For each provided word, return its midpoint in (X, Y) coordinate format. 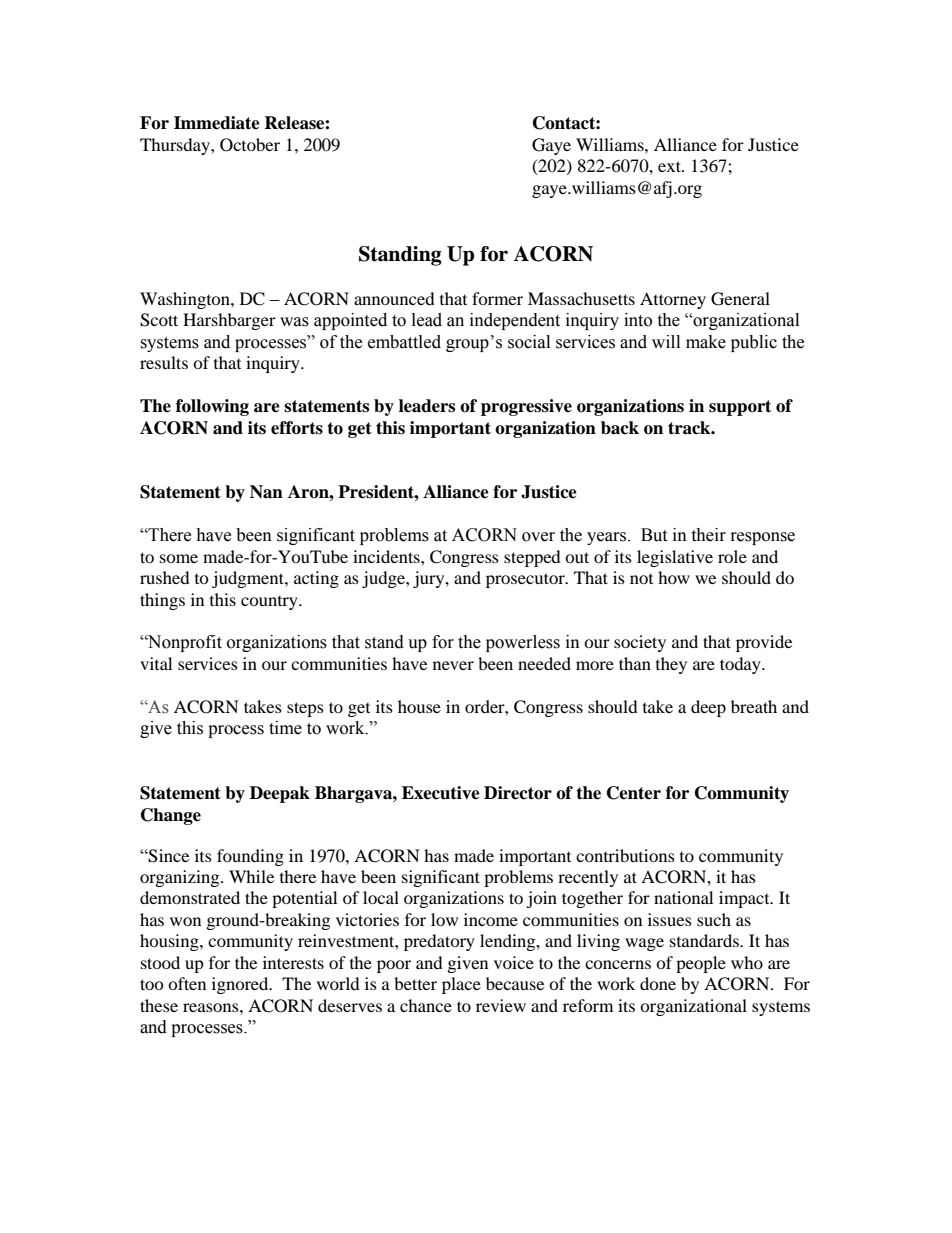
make (706, 342)
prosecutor (526, 580)
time (285, 728)
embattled (404, 342)
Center (634, 793)
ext (670, 166)
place (461, 985)
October (250, 145)
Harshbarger (229, 321)
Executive (441, 793)
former (497, 298)
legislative (675, 558)
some (179, 558)
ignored (241, 985)
